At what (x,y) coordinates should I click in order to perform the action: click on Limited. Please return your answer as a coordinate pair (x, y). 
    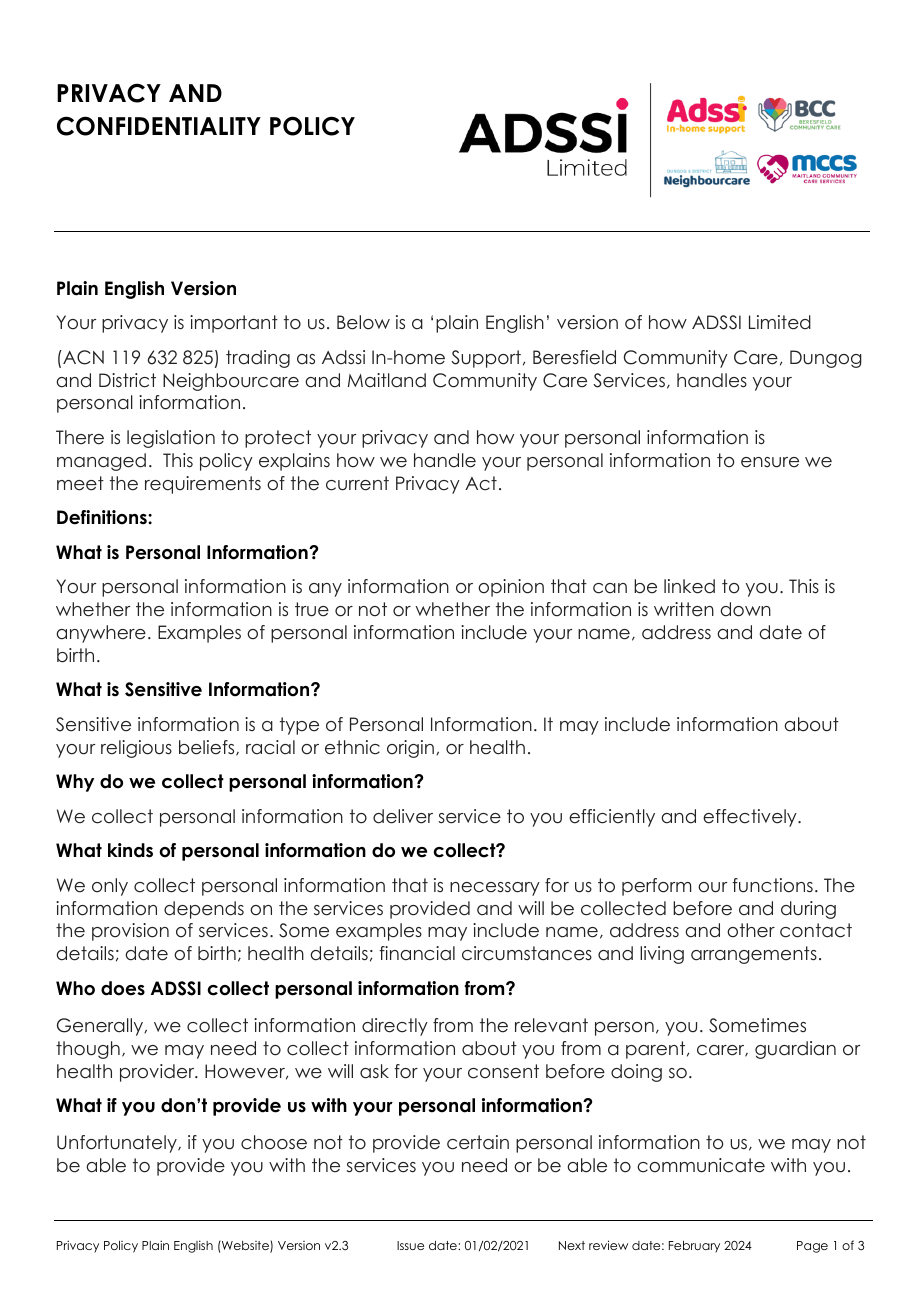
    Looking at the image, I should click on (780, 322).
